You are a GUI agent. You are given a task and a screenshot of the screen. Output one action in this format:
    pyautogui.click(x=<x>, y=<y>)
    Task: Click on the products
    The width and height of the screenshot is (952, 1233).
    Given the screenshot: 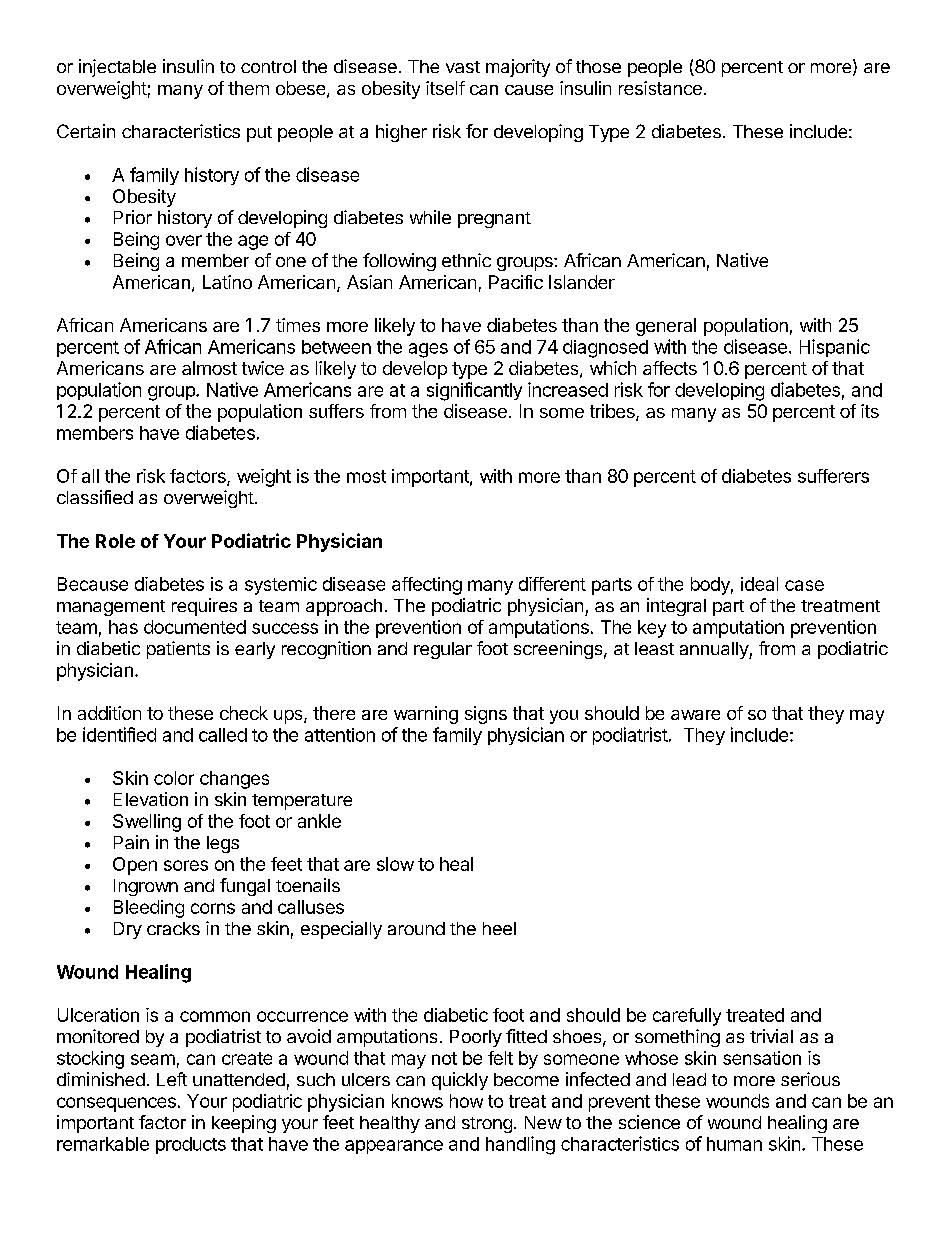 What is the action you would take?
    pyautogui.click(x=191, y=1145)
